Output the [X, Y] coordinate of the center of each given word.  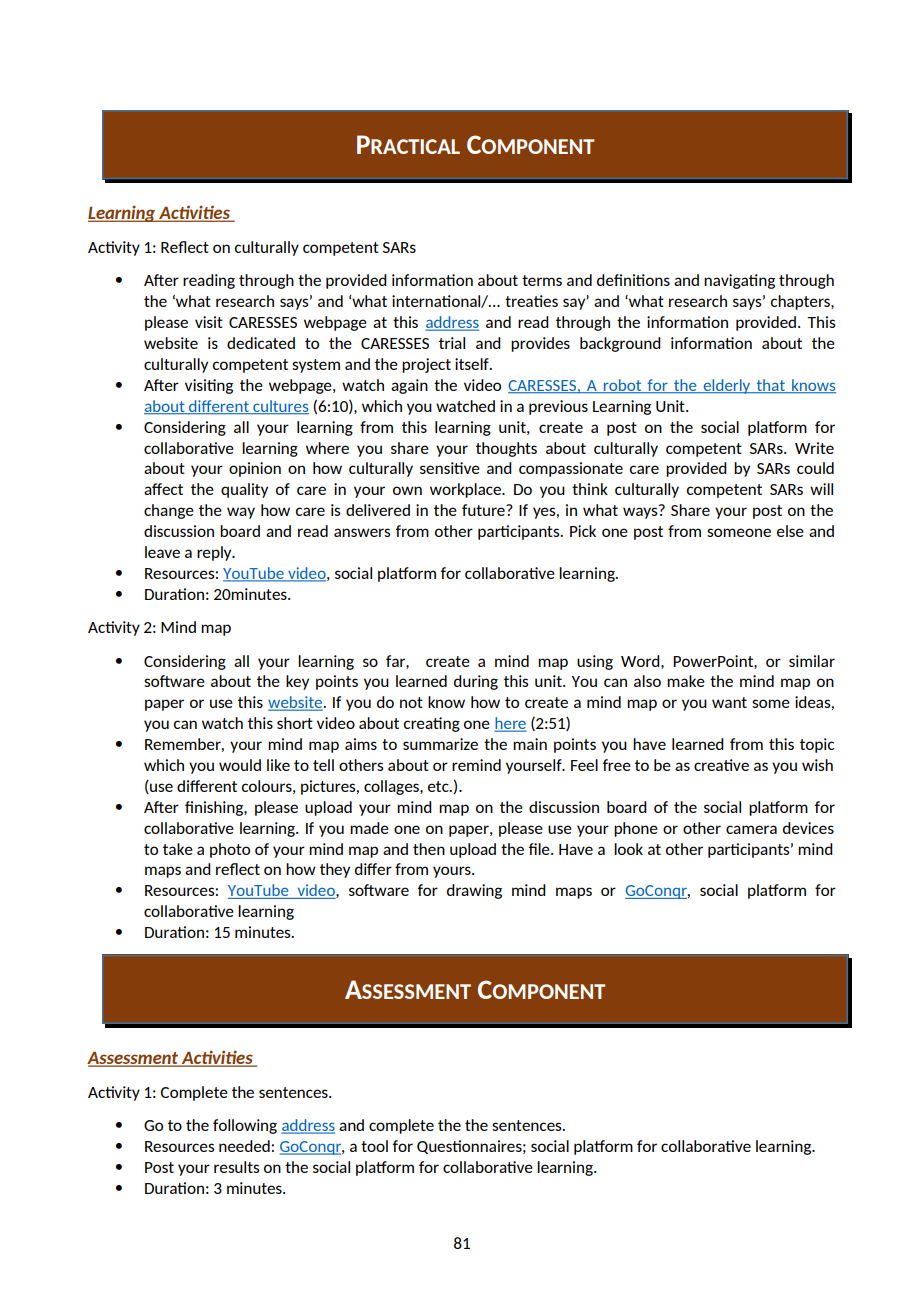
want [729, 702]
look [628, 849]
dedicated [261, 343]
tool [374, 1146]
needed [245, 1146]
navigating [739, 281]
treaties [531, 301]
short [295, 723]
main [530, 744]
